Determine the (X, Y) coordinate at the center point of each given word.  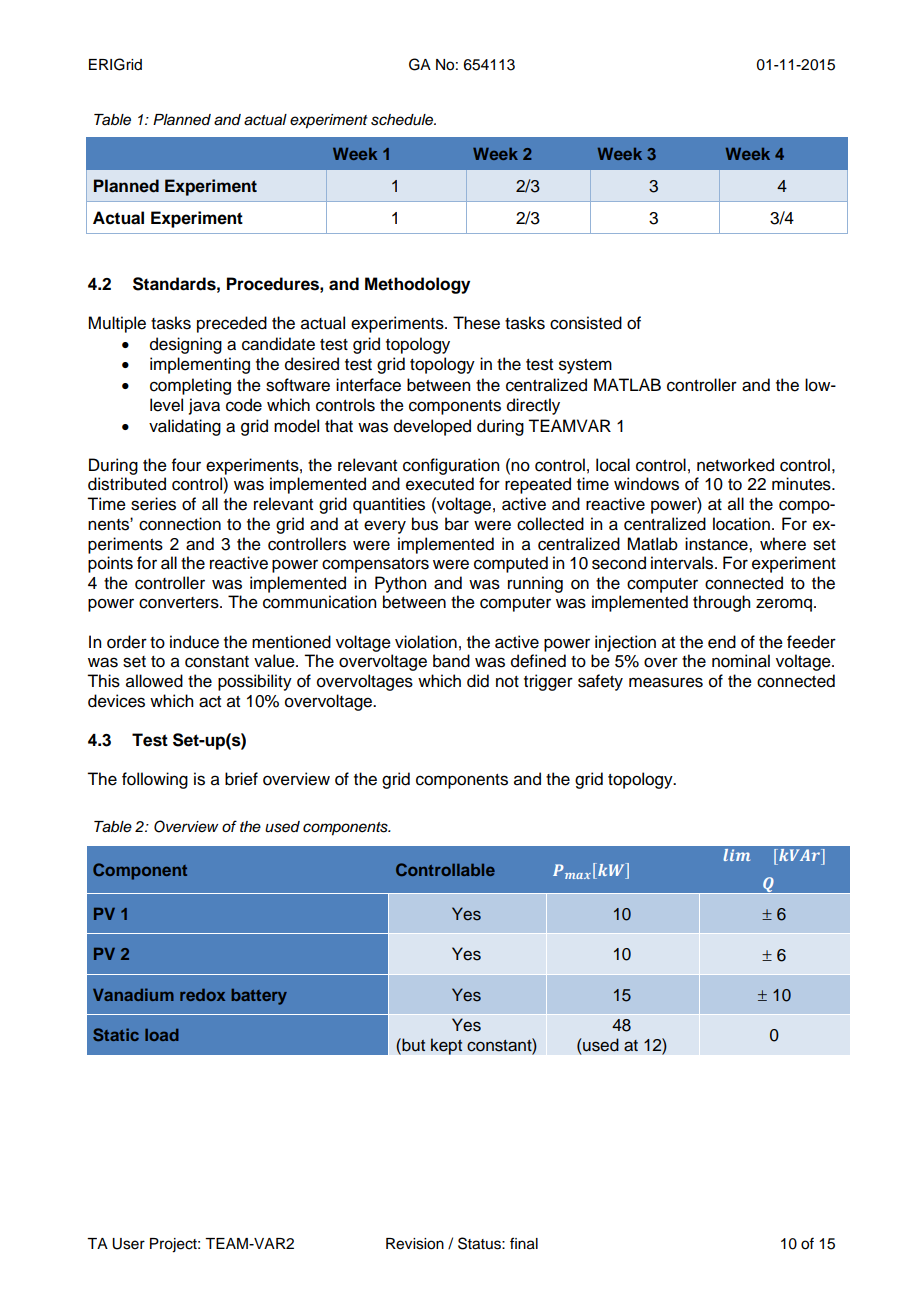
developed (432, 427)
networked (735, 465)
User (128, 1244)
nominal (741, 661)
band (451, 661)
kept (446, 1046)
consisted (586, 323)
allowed (154, 681)
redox (202, 995)
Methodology (417, 285)
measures (666, 682)
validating (185, 427)
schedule (403, 120)
